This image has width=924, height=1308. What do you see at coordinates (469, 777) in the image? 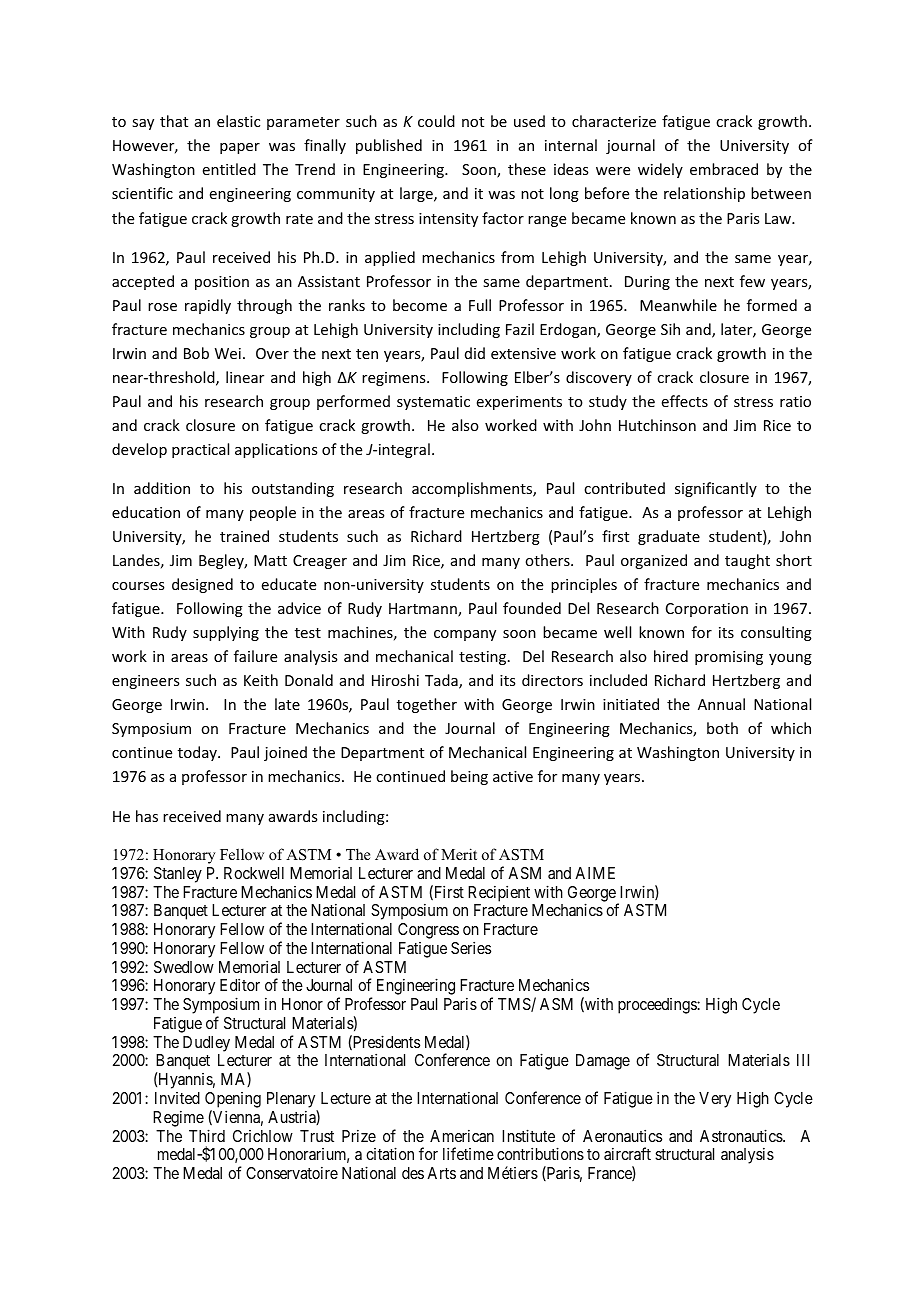
I see `being` at bounding box center [469, 777].
